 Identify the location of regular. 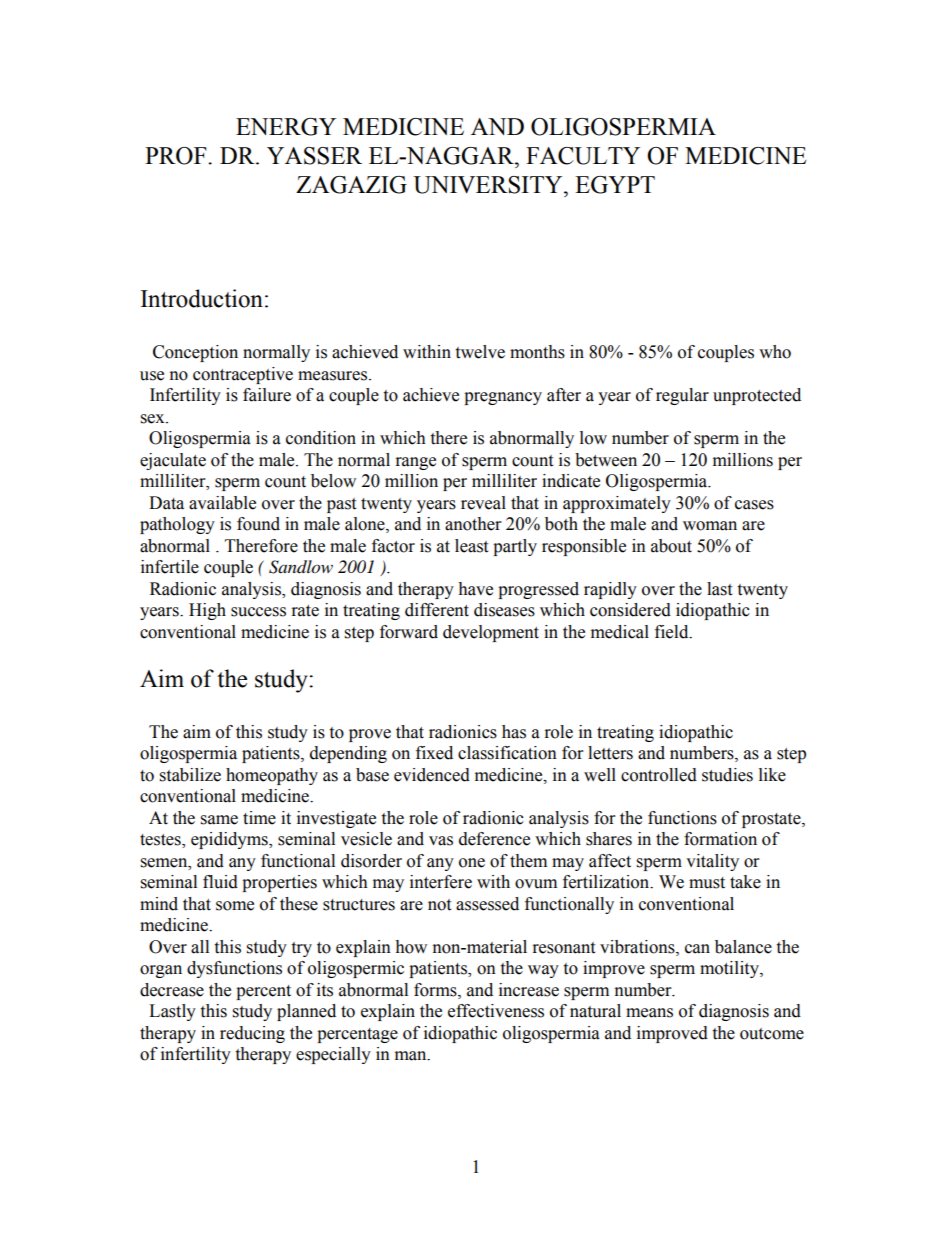
(682, 396).
